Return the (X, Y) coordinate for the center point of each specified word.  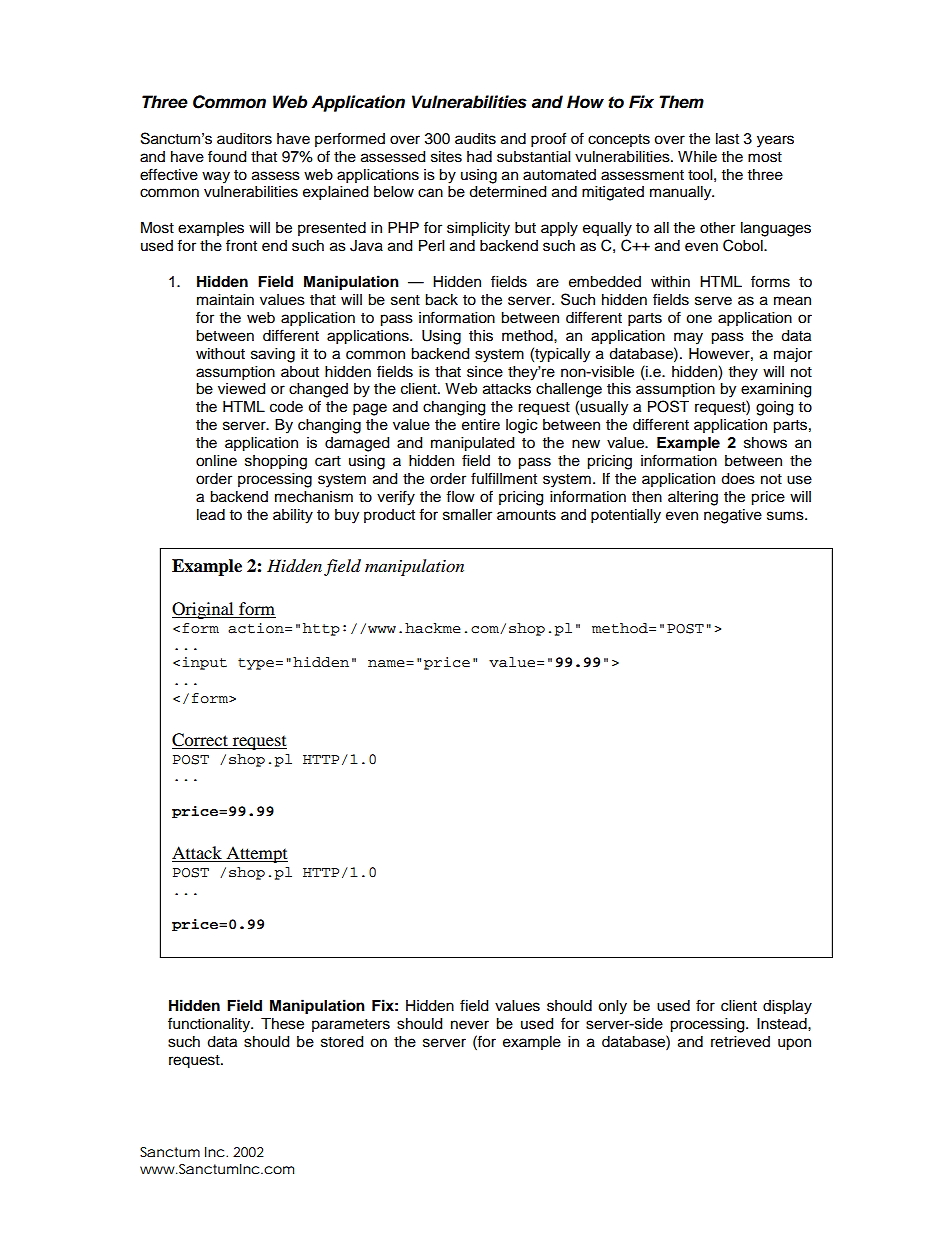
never (470, 1025)
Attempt (256, 854)
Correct (200, 740)
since (485, 372)
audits (475, 139)
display (787, 1007)
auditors (244, 139)
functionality (210, 1025)
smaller (467, 515)
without (220, 354)
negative (733, 516)
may (688, 338)
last (727, 139)
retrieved (740, 1042)
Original (204, 610)
